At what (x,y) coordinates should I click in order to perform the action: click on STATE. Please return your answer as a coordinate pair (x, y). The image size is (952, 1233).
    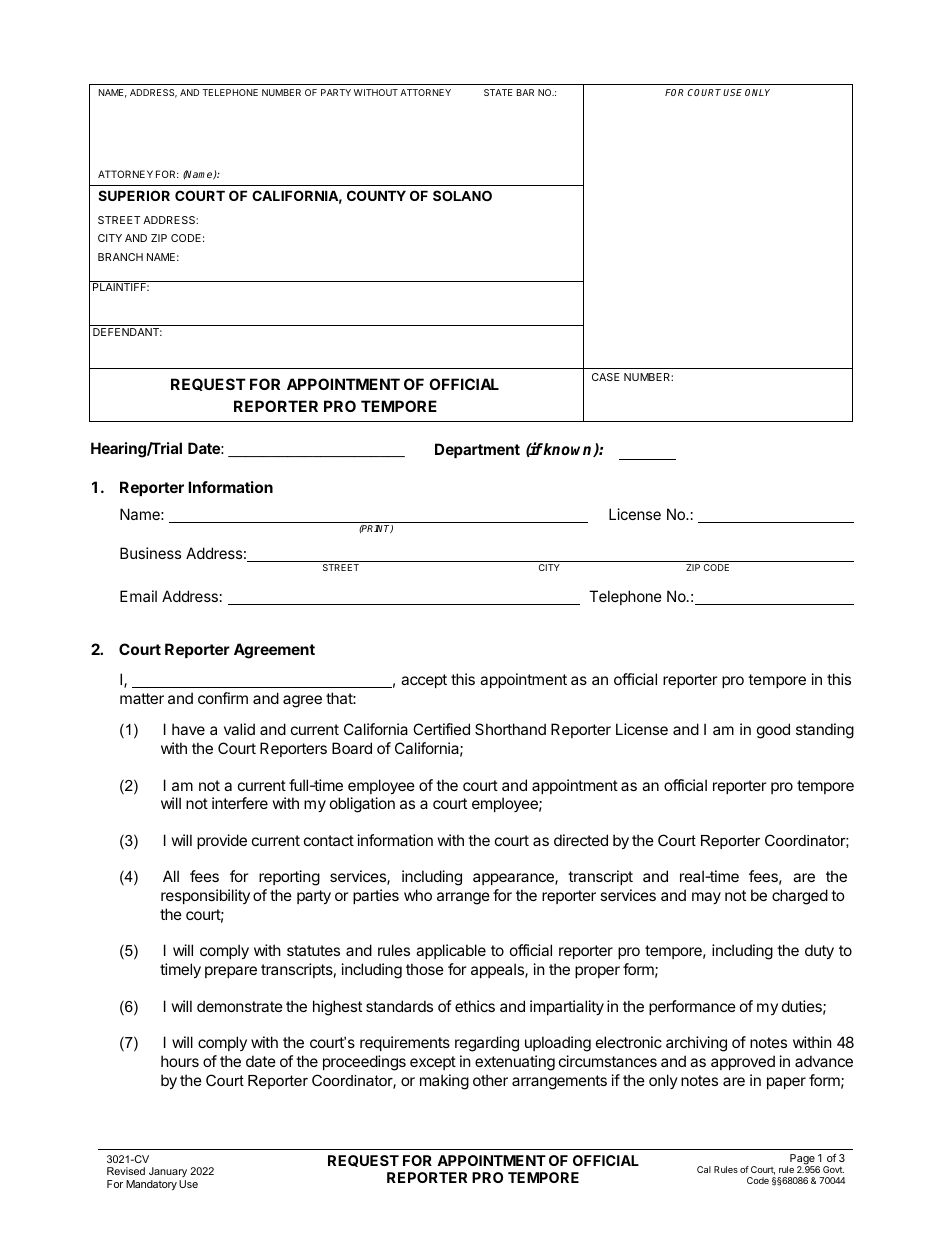
    Looking at the image, I should click on (498, 92).
